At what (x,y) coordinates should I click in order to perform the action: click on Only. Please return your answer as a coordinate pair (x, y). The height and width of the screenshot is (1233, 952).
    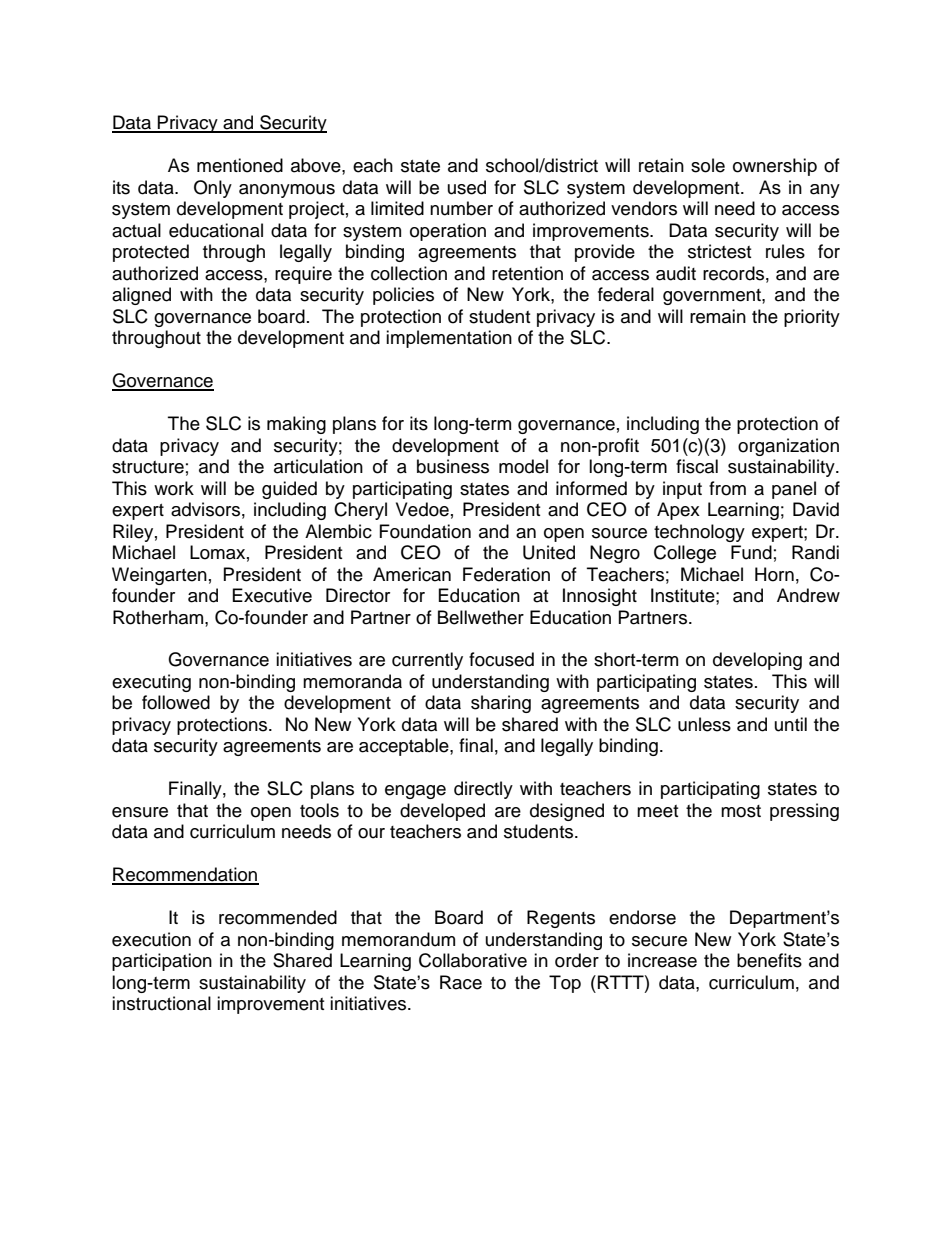
    Looking at the image, I should click on (213, 189).
